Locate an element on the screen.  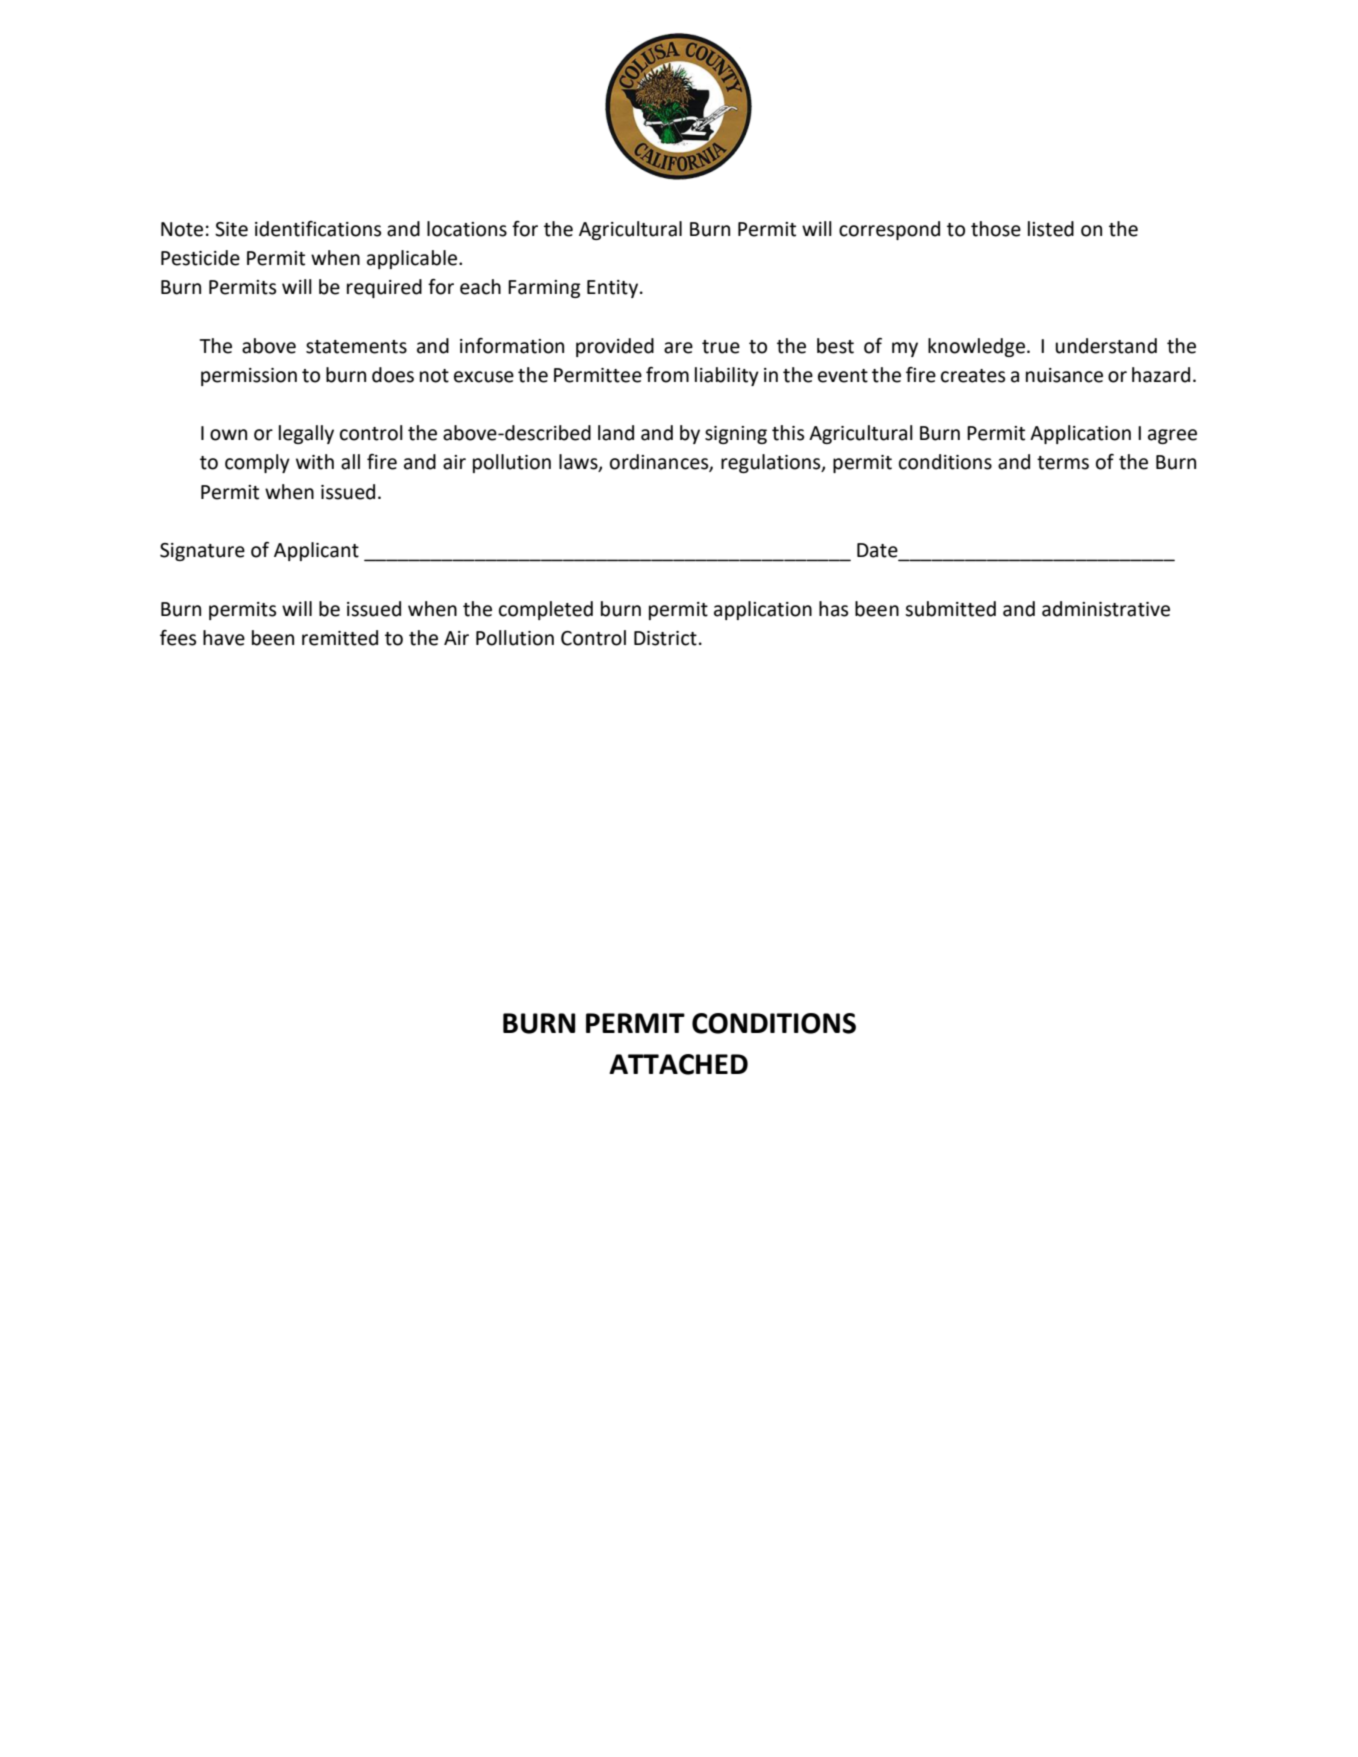
listed is located at coordinates (1051, 229).
